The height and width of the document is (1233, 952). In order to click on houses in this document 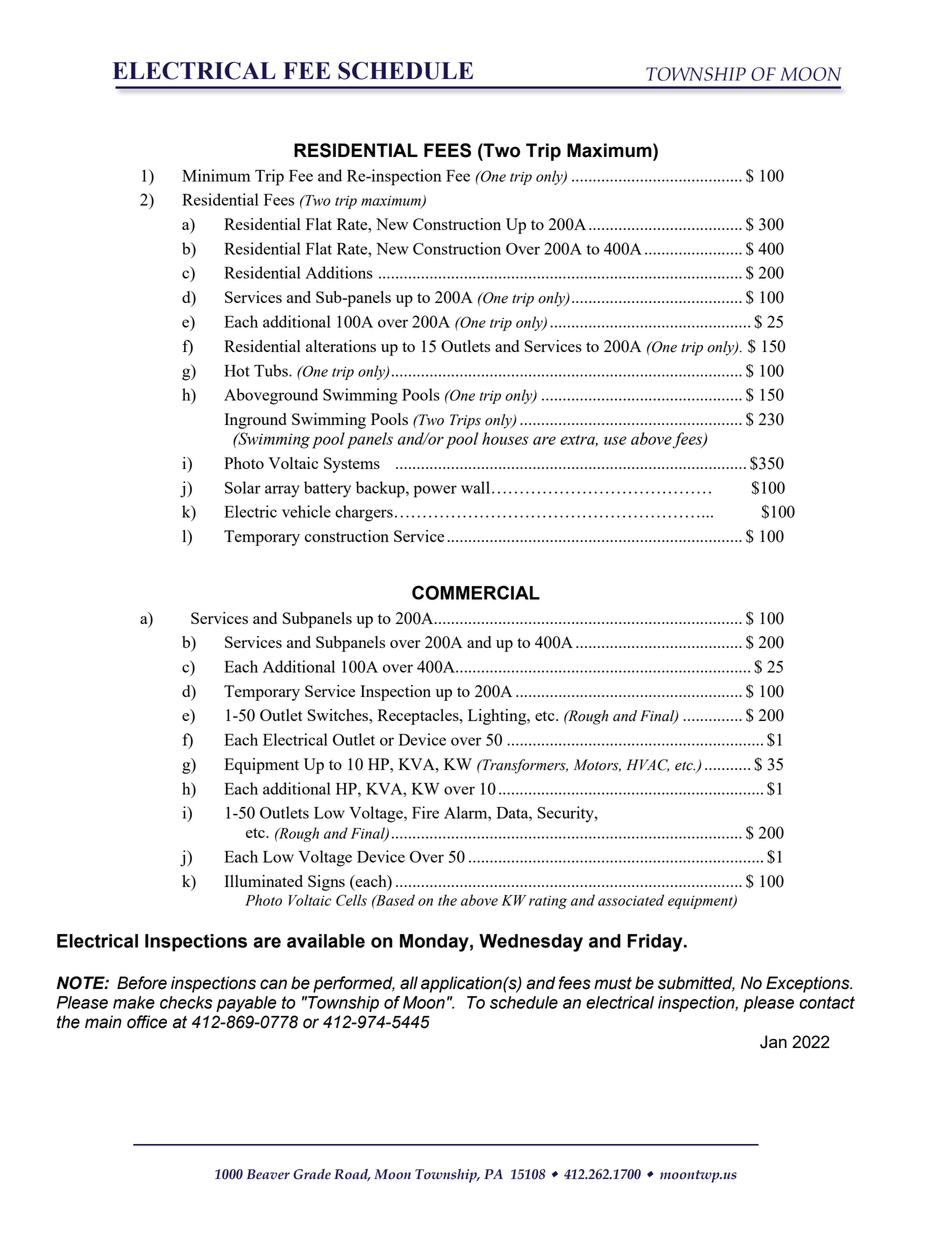, I will do `click(505, 438)`.
